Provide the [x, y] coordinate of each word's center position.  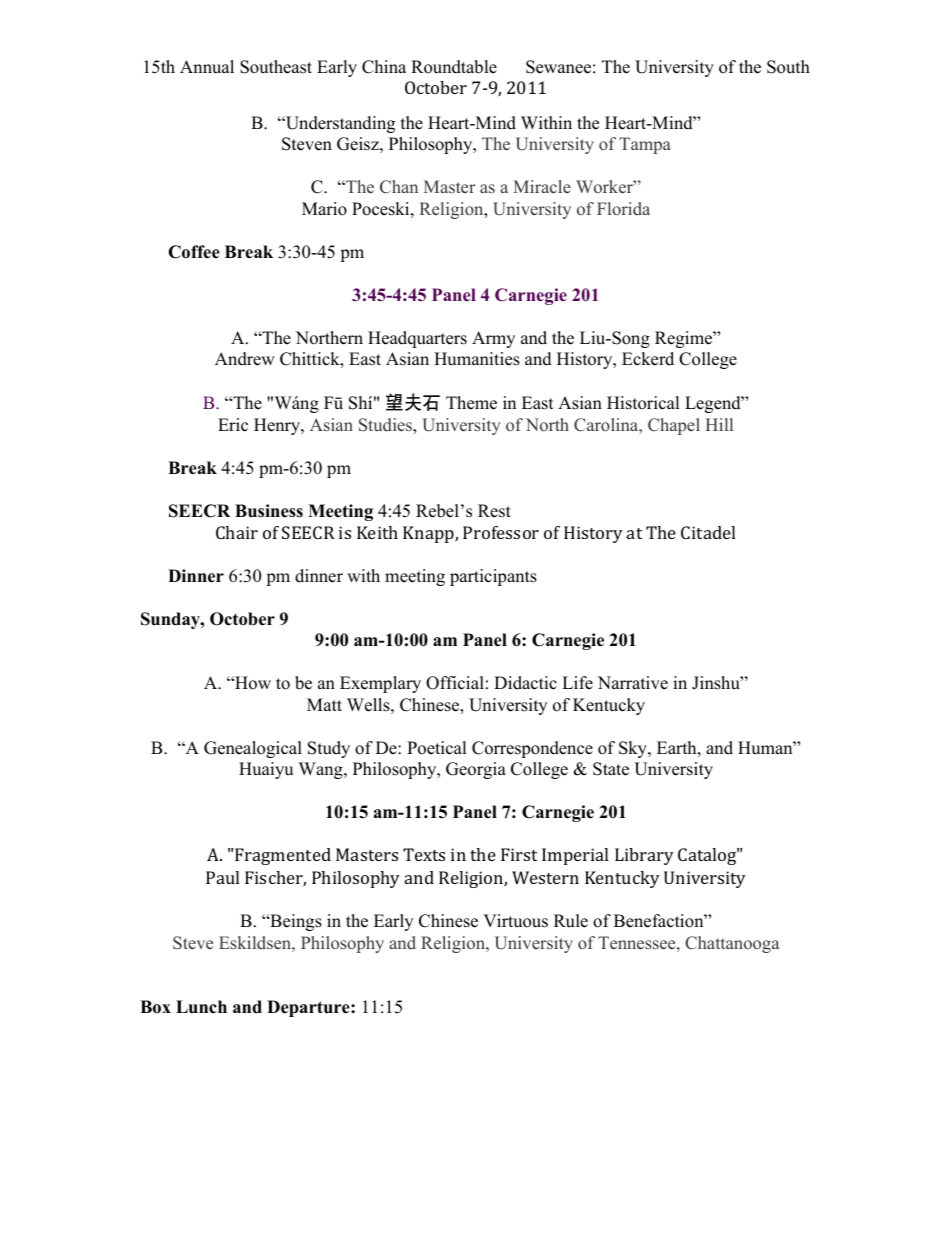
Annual [207, 67]
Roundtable [454, 67]
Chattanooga [732, 944]
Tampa [645, 145]
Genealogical [253, 749]
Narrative [633, 683]
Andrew [245, 359]
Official [455, 683]
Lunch [201, 1007]
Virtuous [515, 921]
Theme [471, 403]
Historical [643, 403]
